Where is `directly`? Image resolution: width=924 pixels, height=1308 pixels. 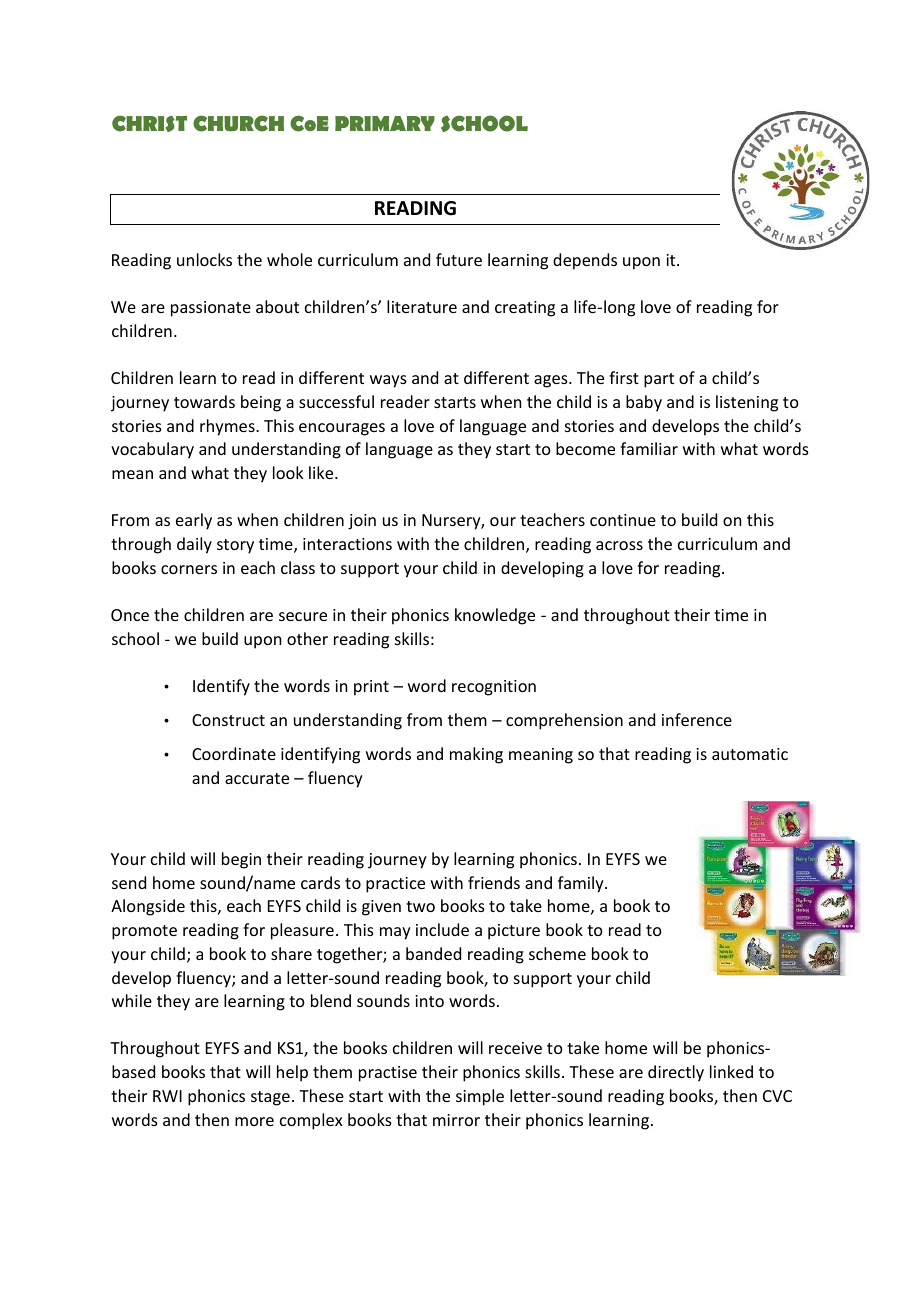 directly is located at coordinates (676, 1073).
